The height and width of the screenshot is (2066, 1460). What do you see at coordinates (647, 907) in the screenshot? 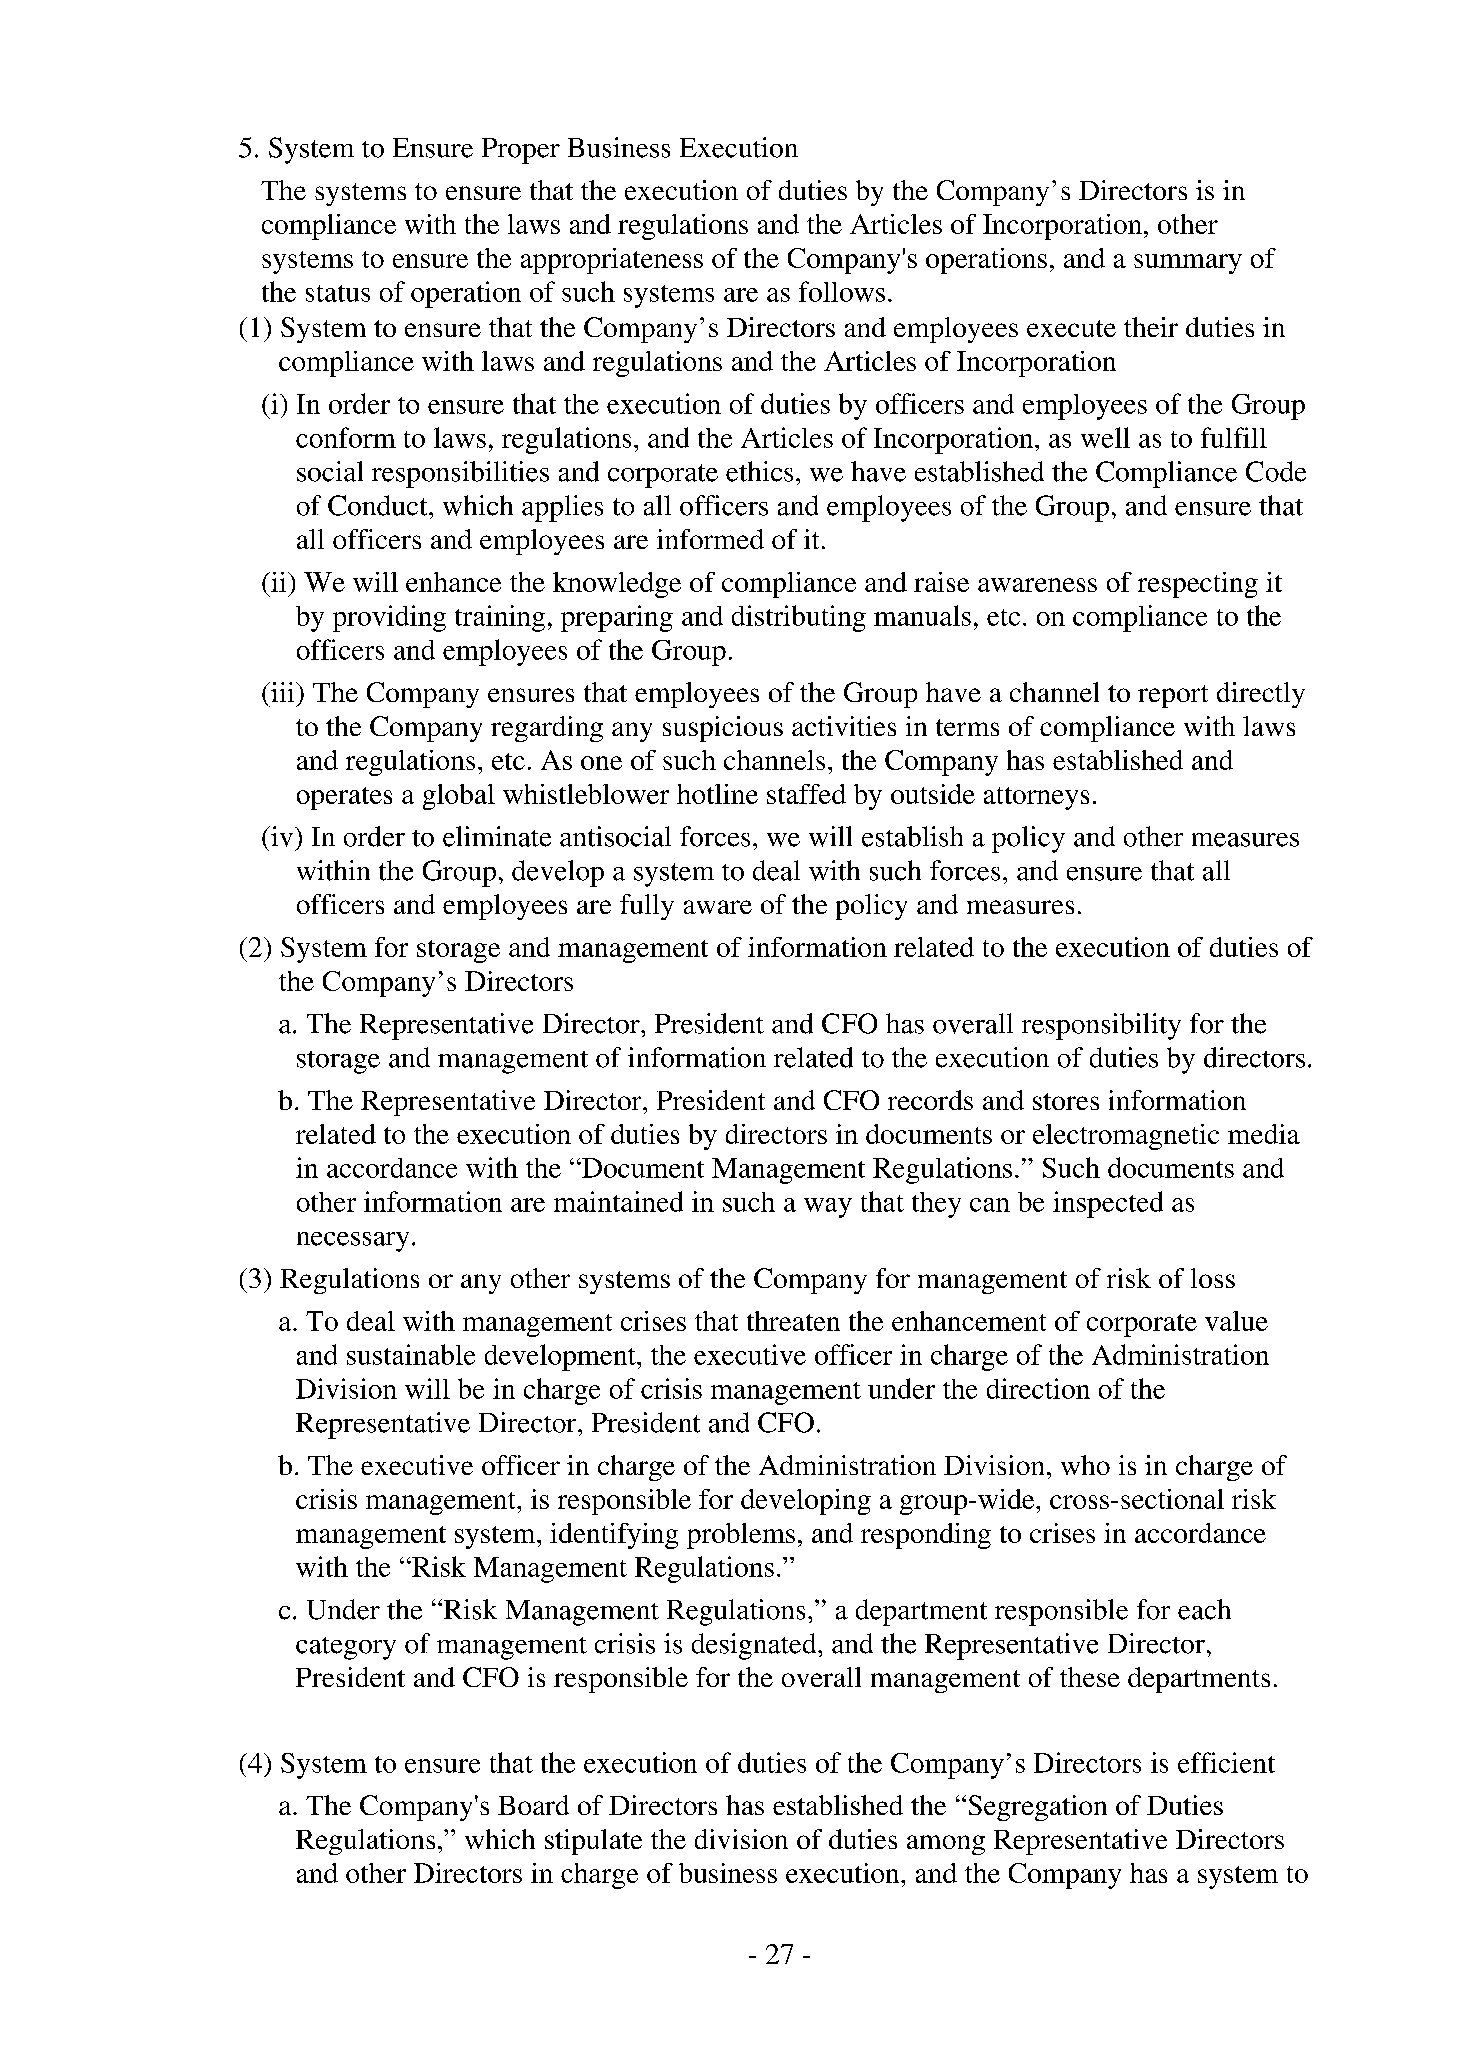
I see `fully` at bounding box center [647, 907].
